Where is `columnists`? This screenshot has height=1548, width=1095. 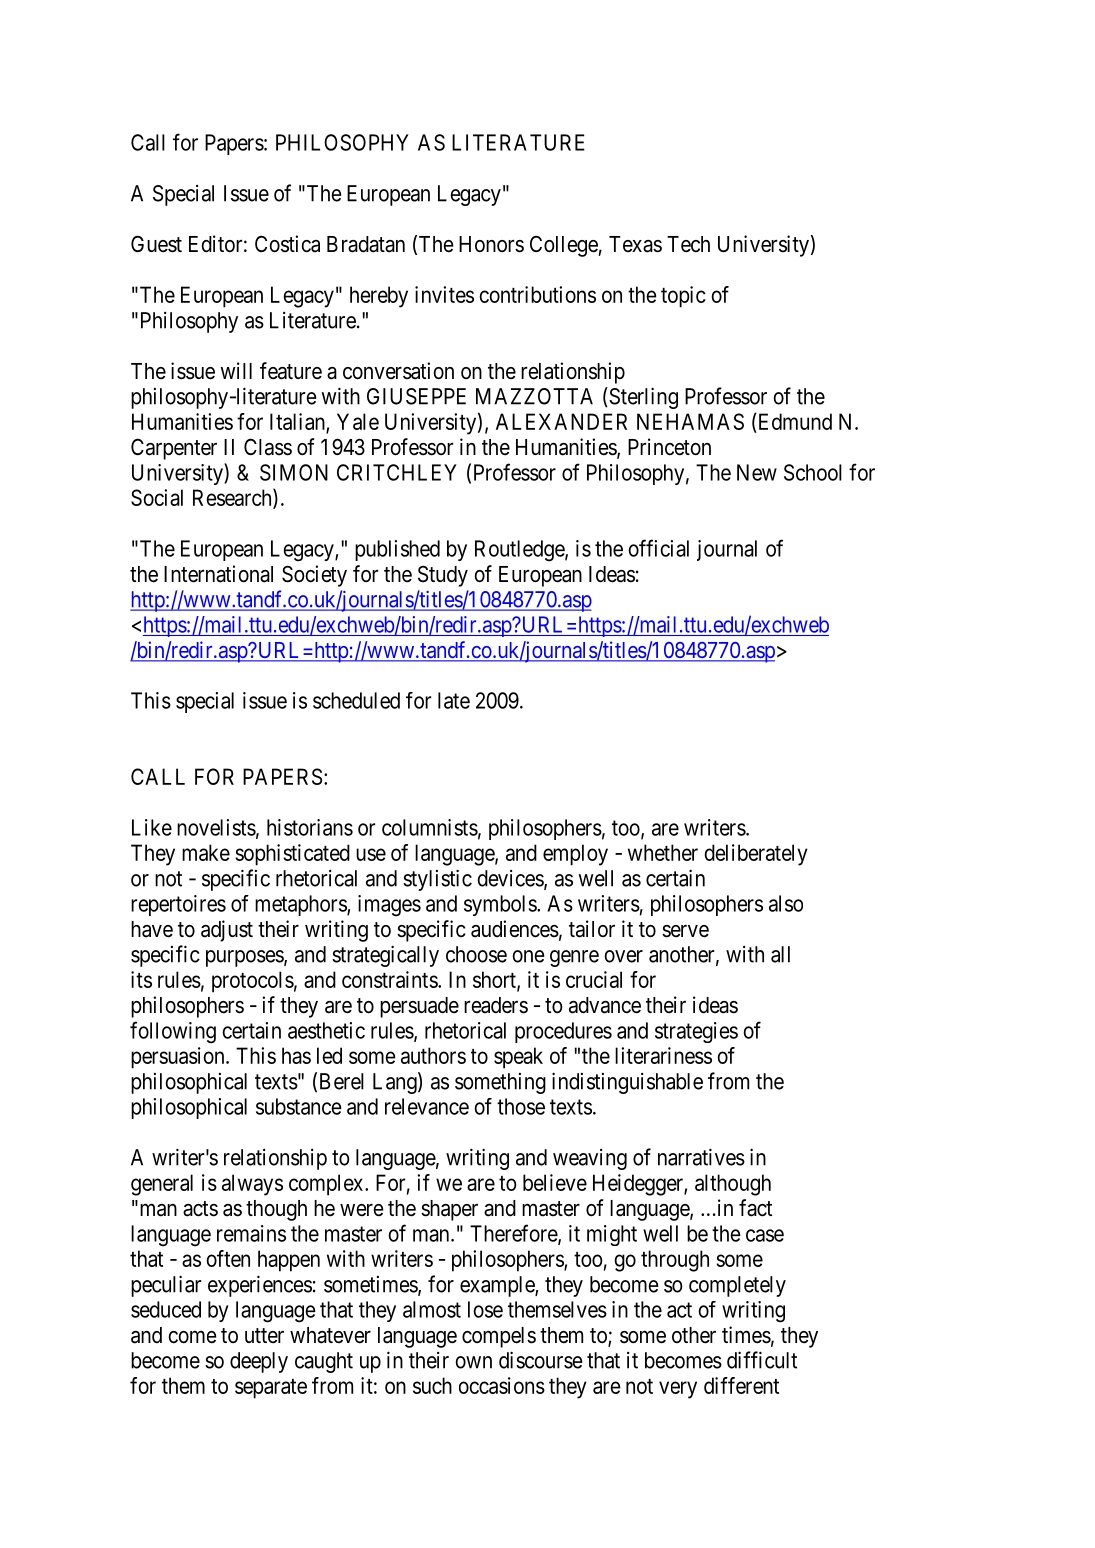
columnists is located at coordinates (430, 827).
